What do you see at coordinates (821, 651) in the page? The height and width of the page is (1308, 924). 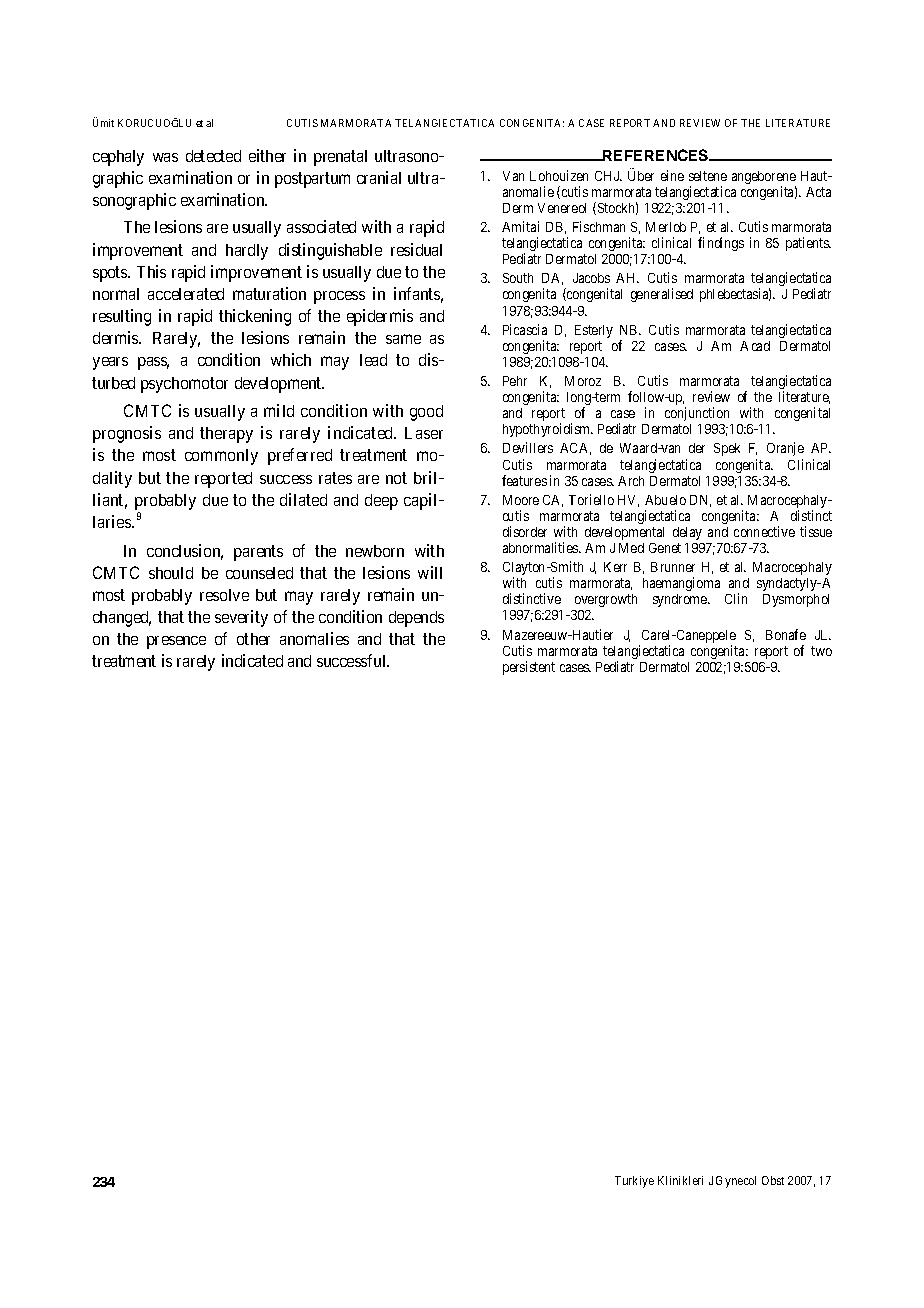 I see `two` at bounding box center [821, 651].
